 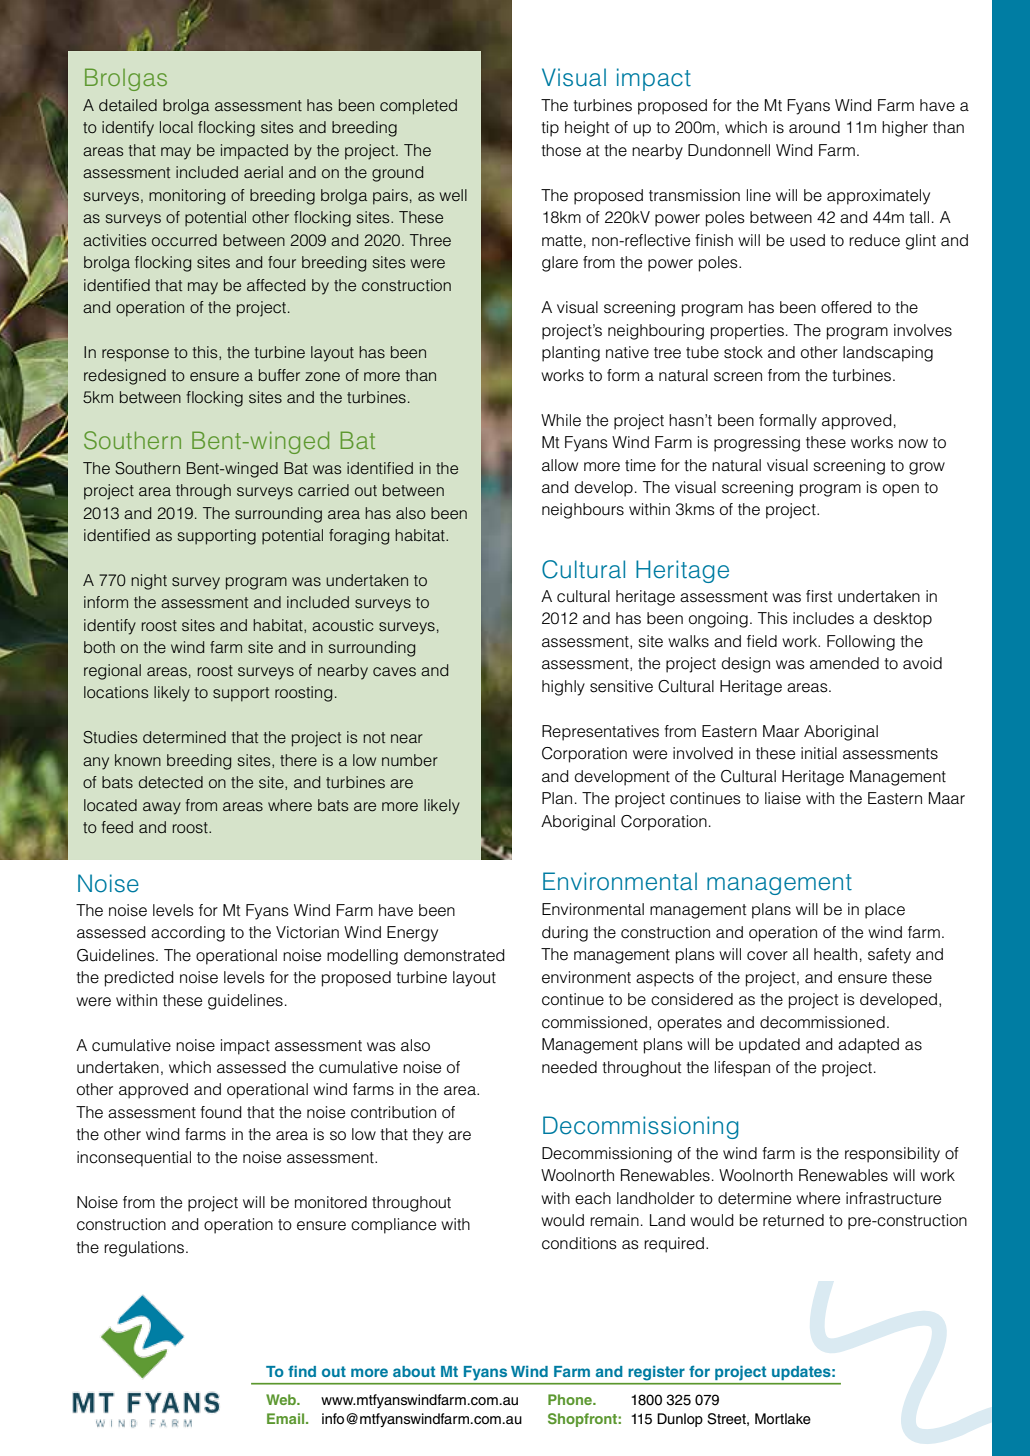 What do you see at coordinates (571, 1399) in the screenshot?
I see `Phone` at bounding box center [571, 1399].
